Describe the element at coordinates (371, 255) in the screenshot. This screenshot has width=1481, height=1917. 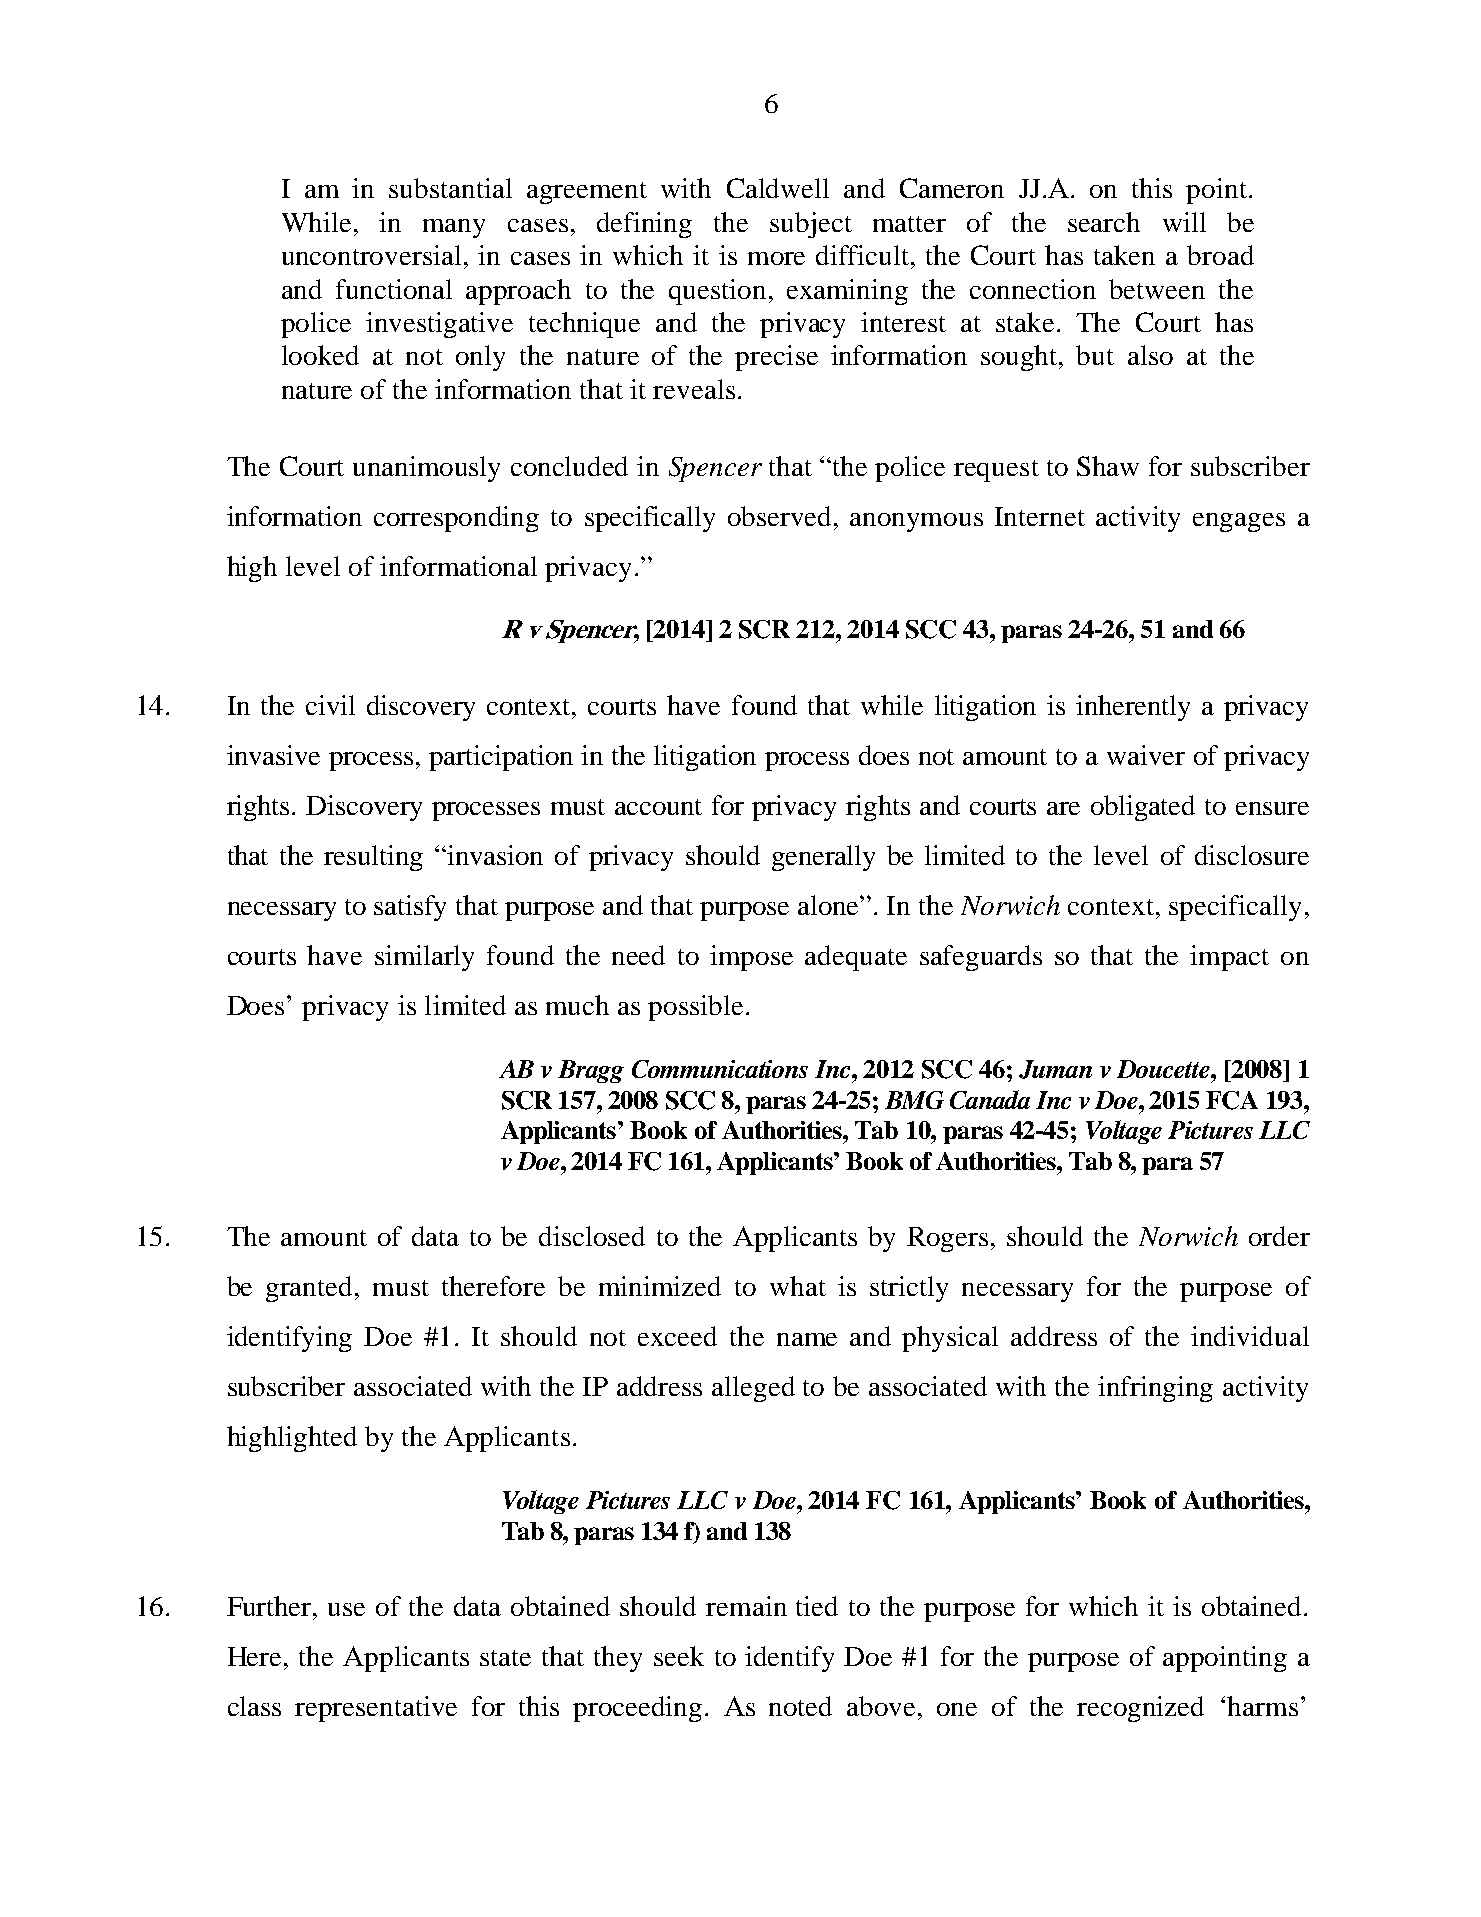
I see `uncontroversial` at that location.
